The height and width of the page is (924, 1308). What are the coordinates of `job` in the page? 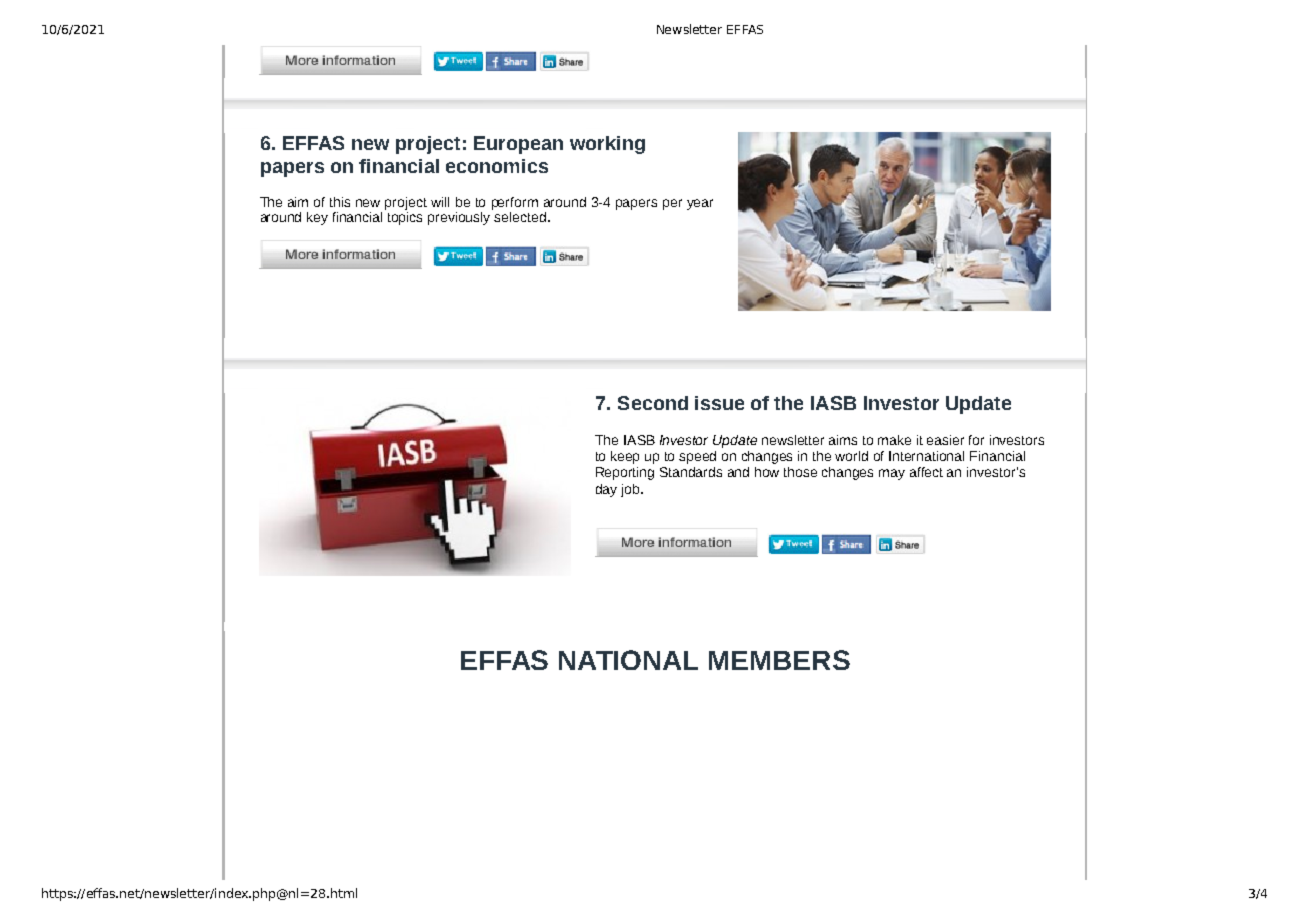 It's located at (631, 490).
